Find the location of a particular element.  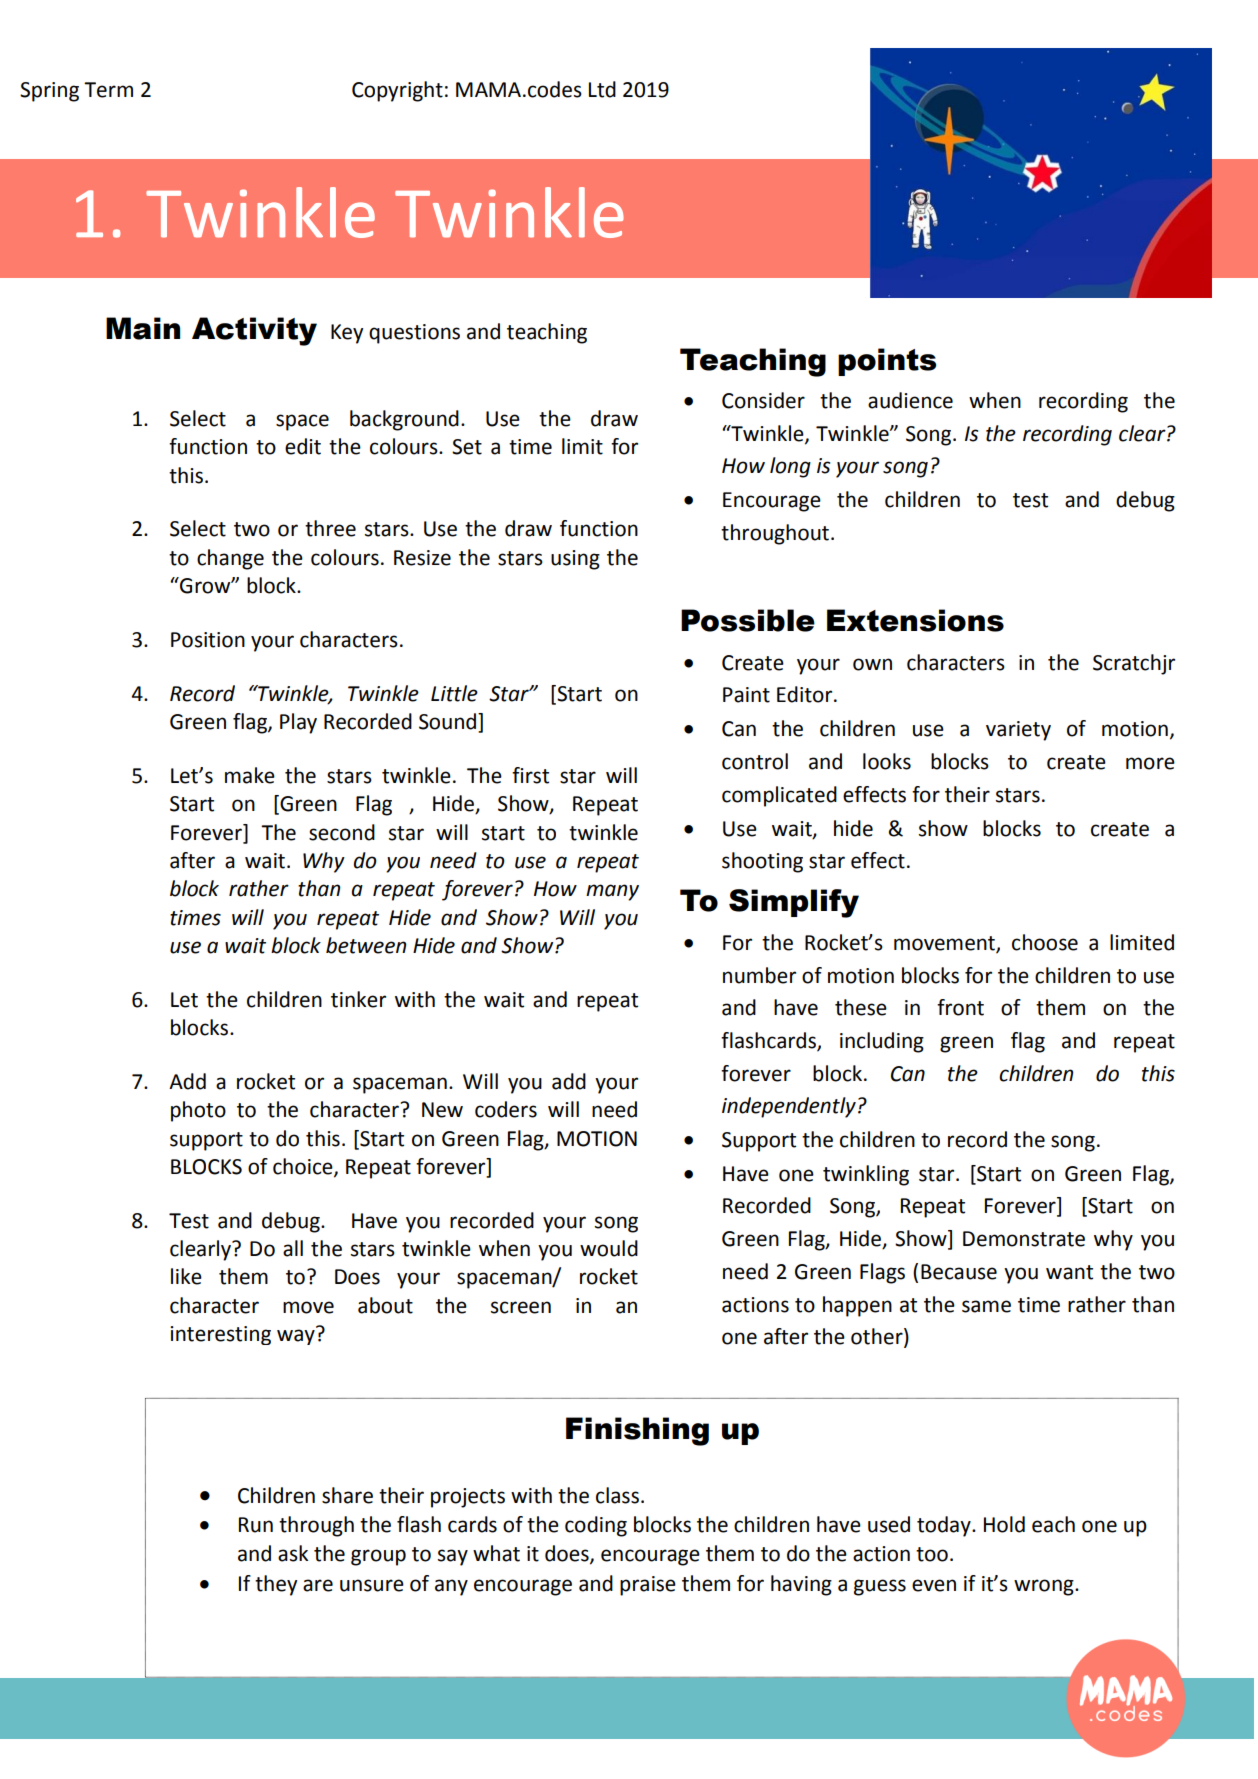

Term is located at coordinates (108, 90).
